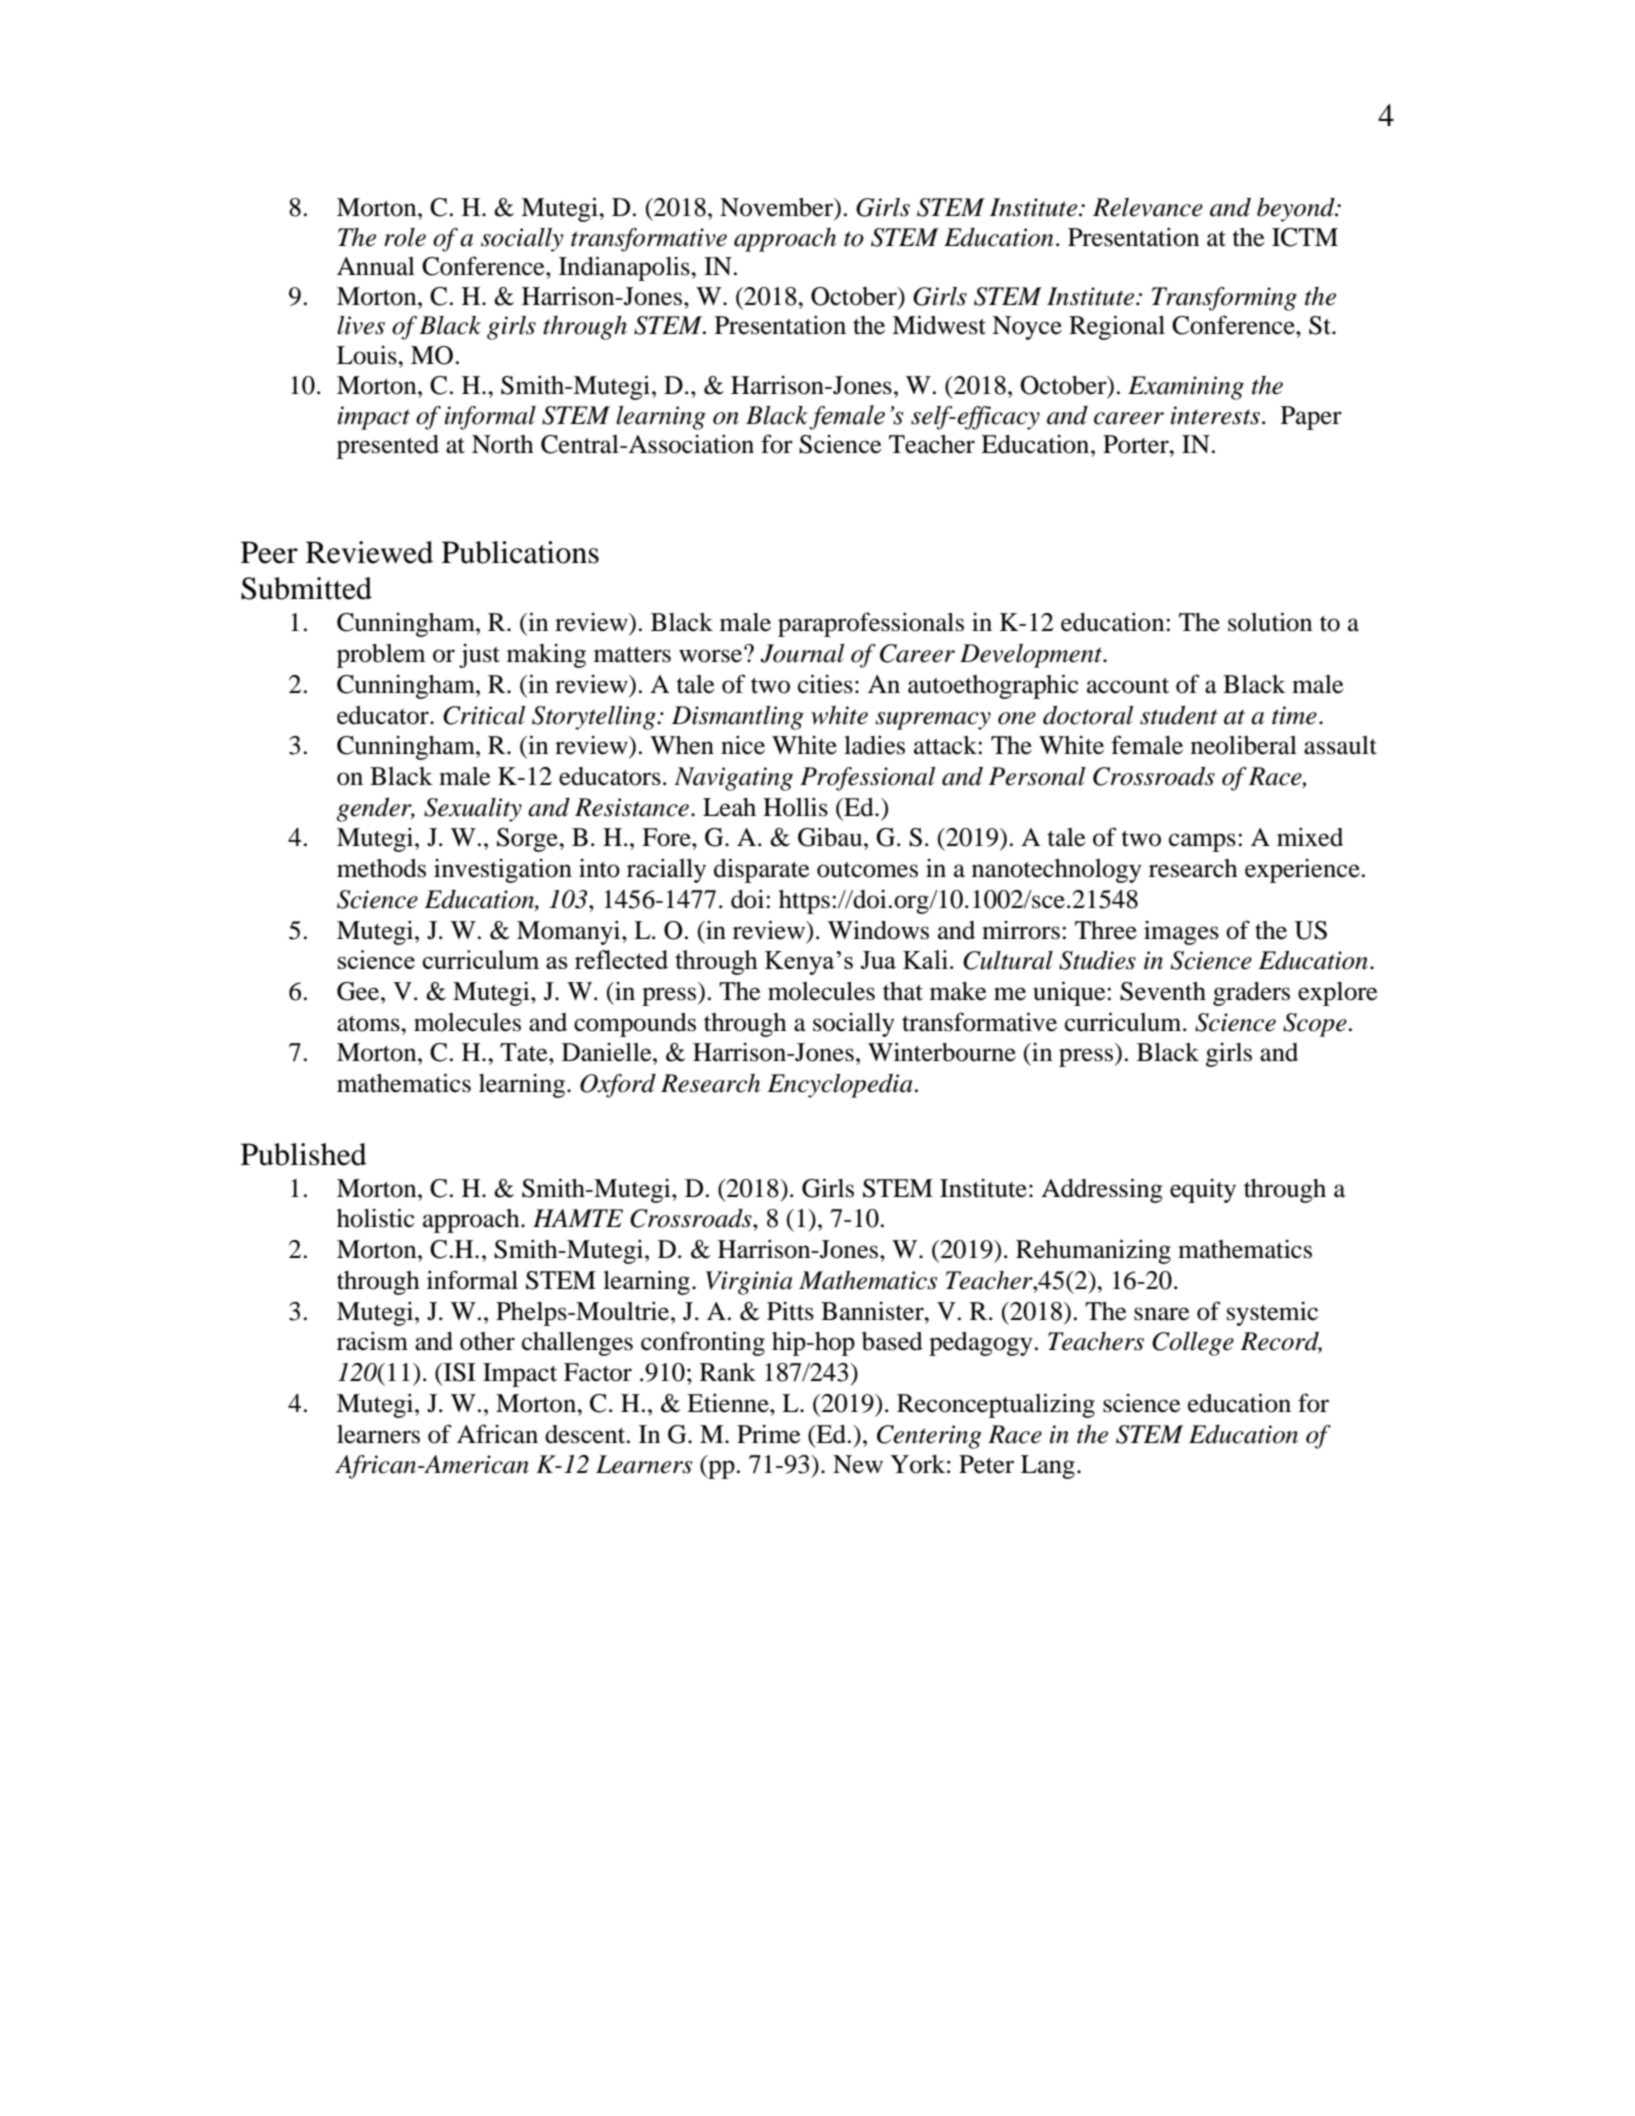 The image size is (1635, 2116). I want to click on College, so click(1193, 1344).
